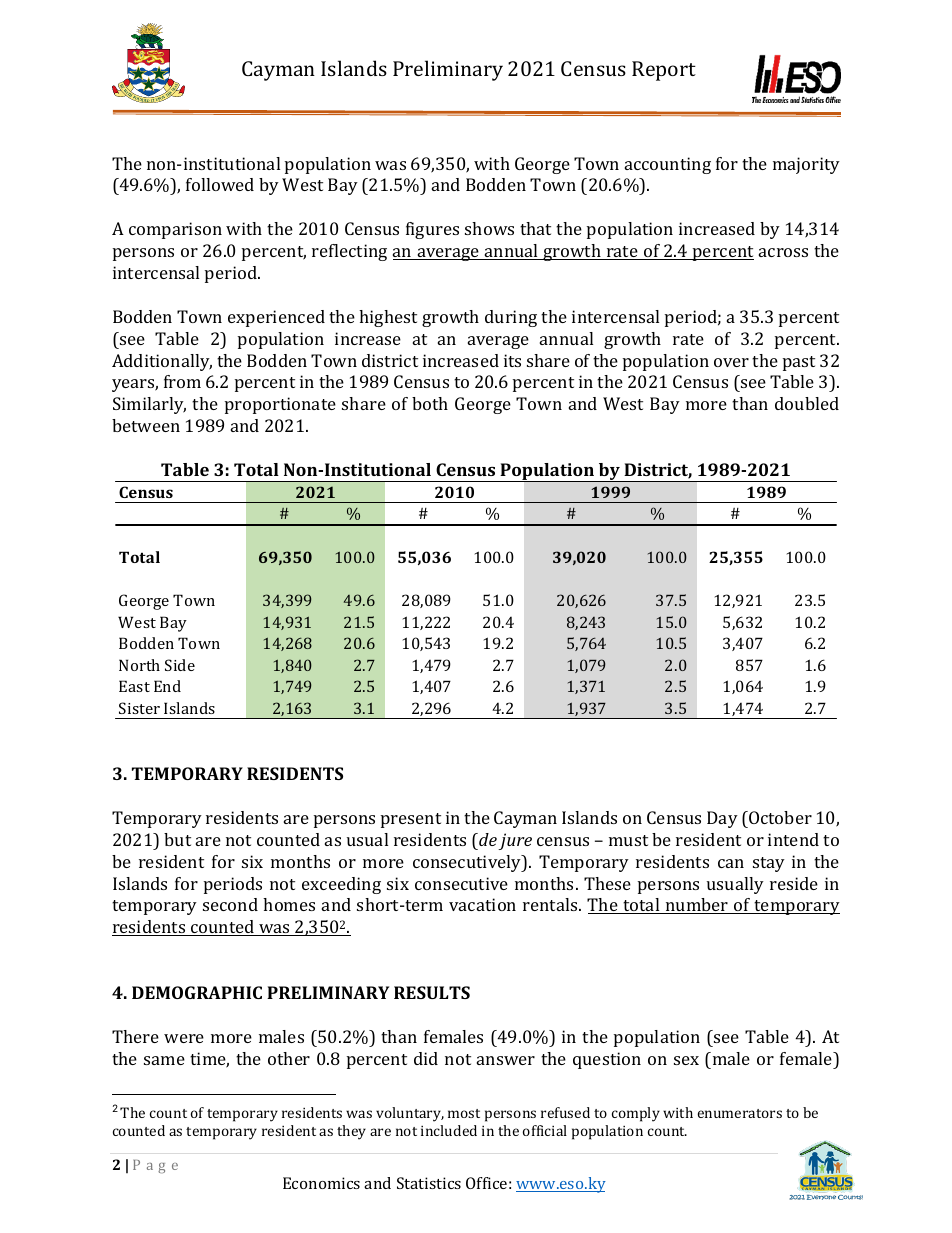 Image resolution: width=952 pixels, height=1233 pixels. What do you see at coordinates (321, 1183) in the screenshot?
I see `Economics` at bounding box center [321, 1183].
